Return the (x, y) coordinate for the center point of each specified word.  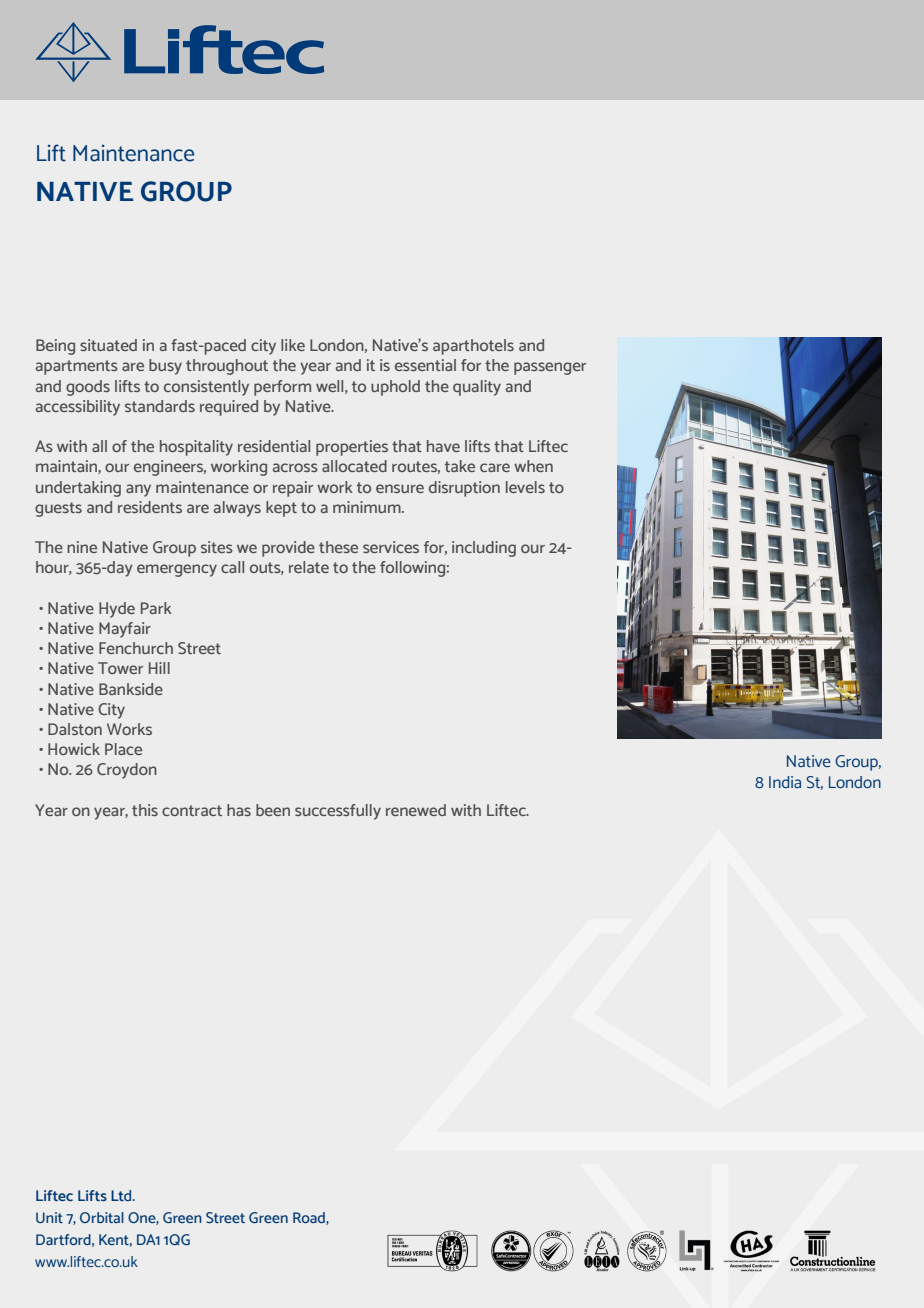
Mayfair (125, 630)
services (391, 547)
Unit (49, 1217)
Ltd (122, 1195)
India (785, 782)
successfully (338, 812)
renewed (416, 810)
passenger (550, 368)
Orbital (102, 1217)
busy (165, 367)
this (145, 810)
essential (425, 365)
